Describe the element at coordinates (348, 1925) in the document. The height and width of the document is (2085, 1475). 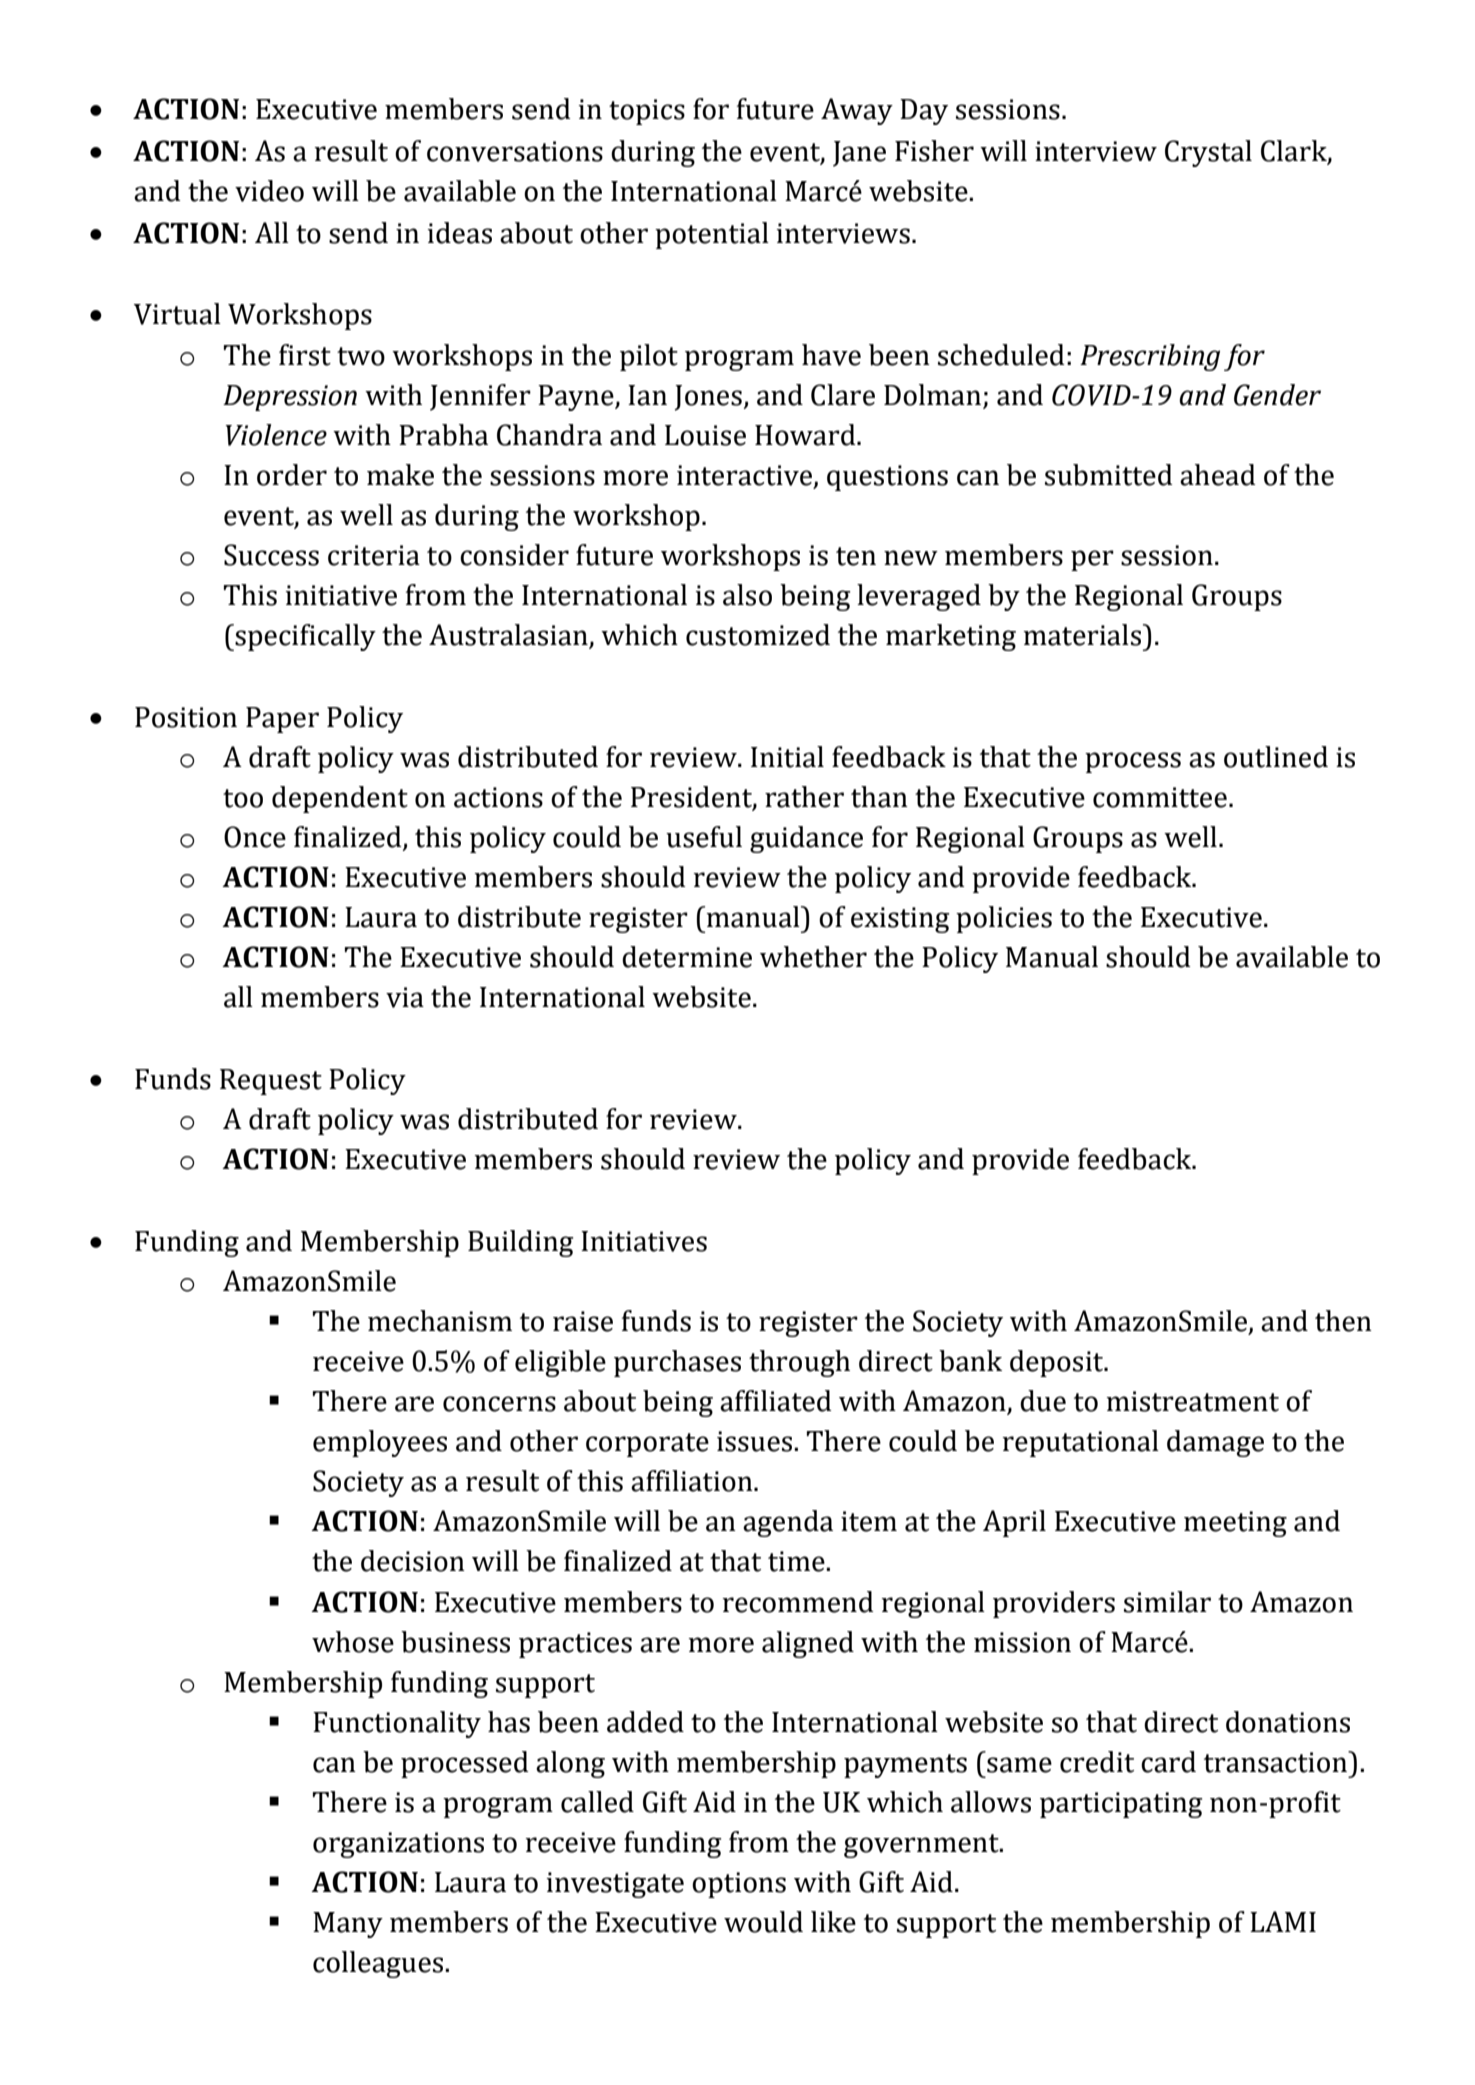
I see `Many` at that location.
